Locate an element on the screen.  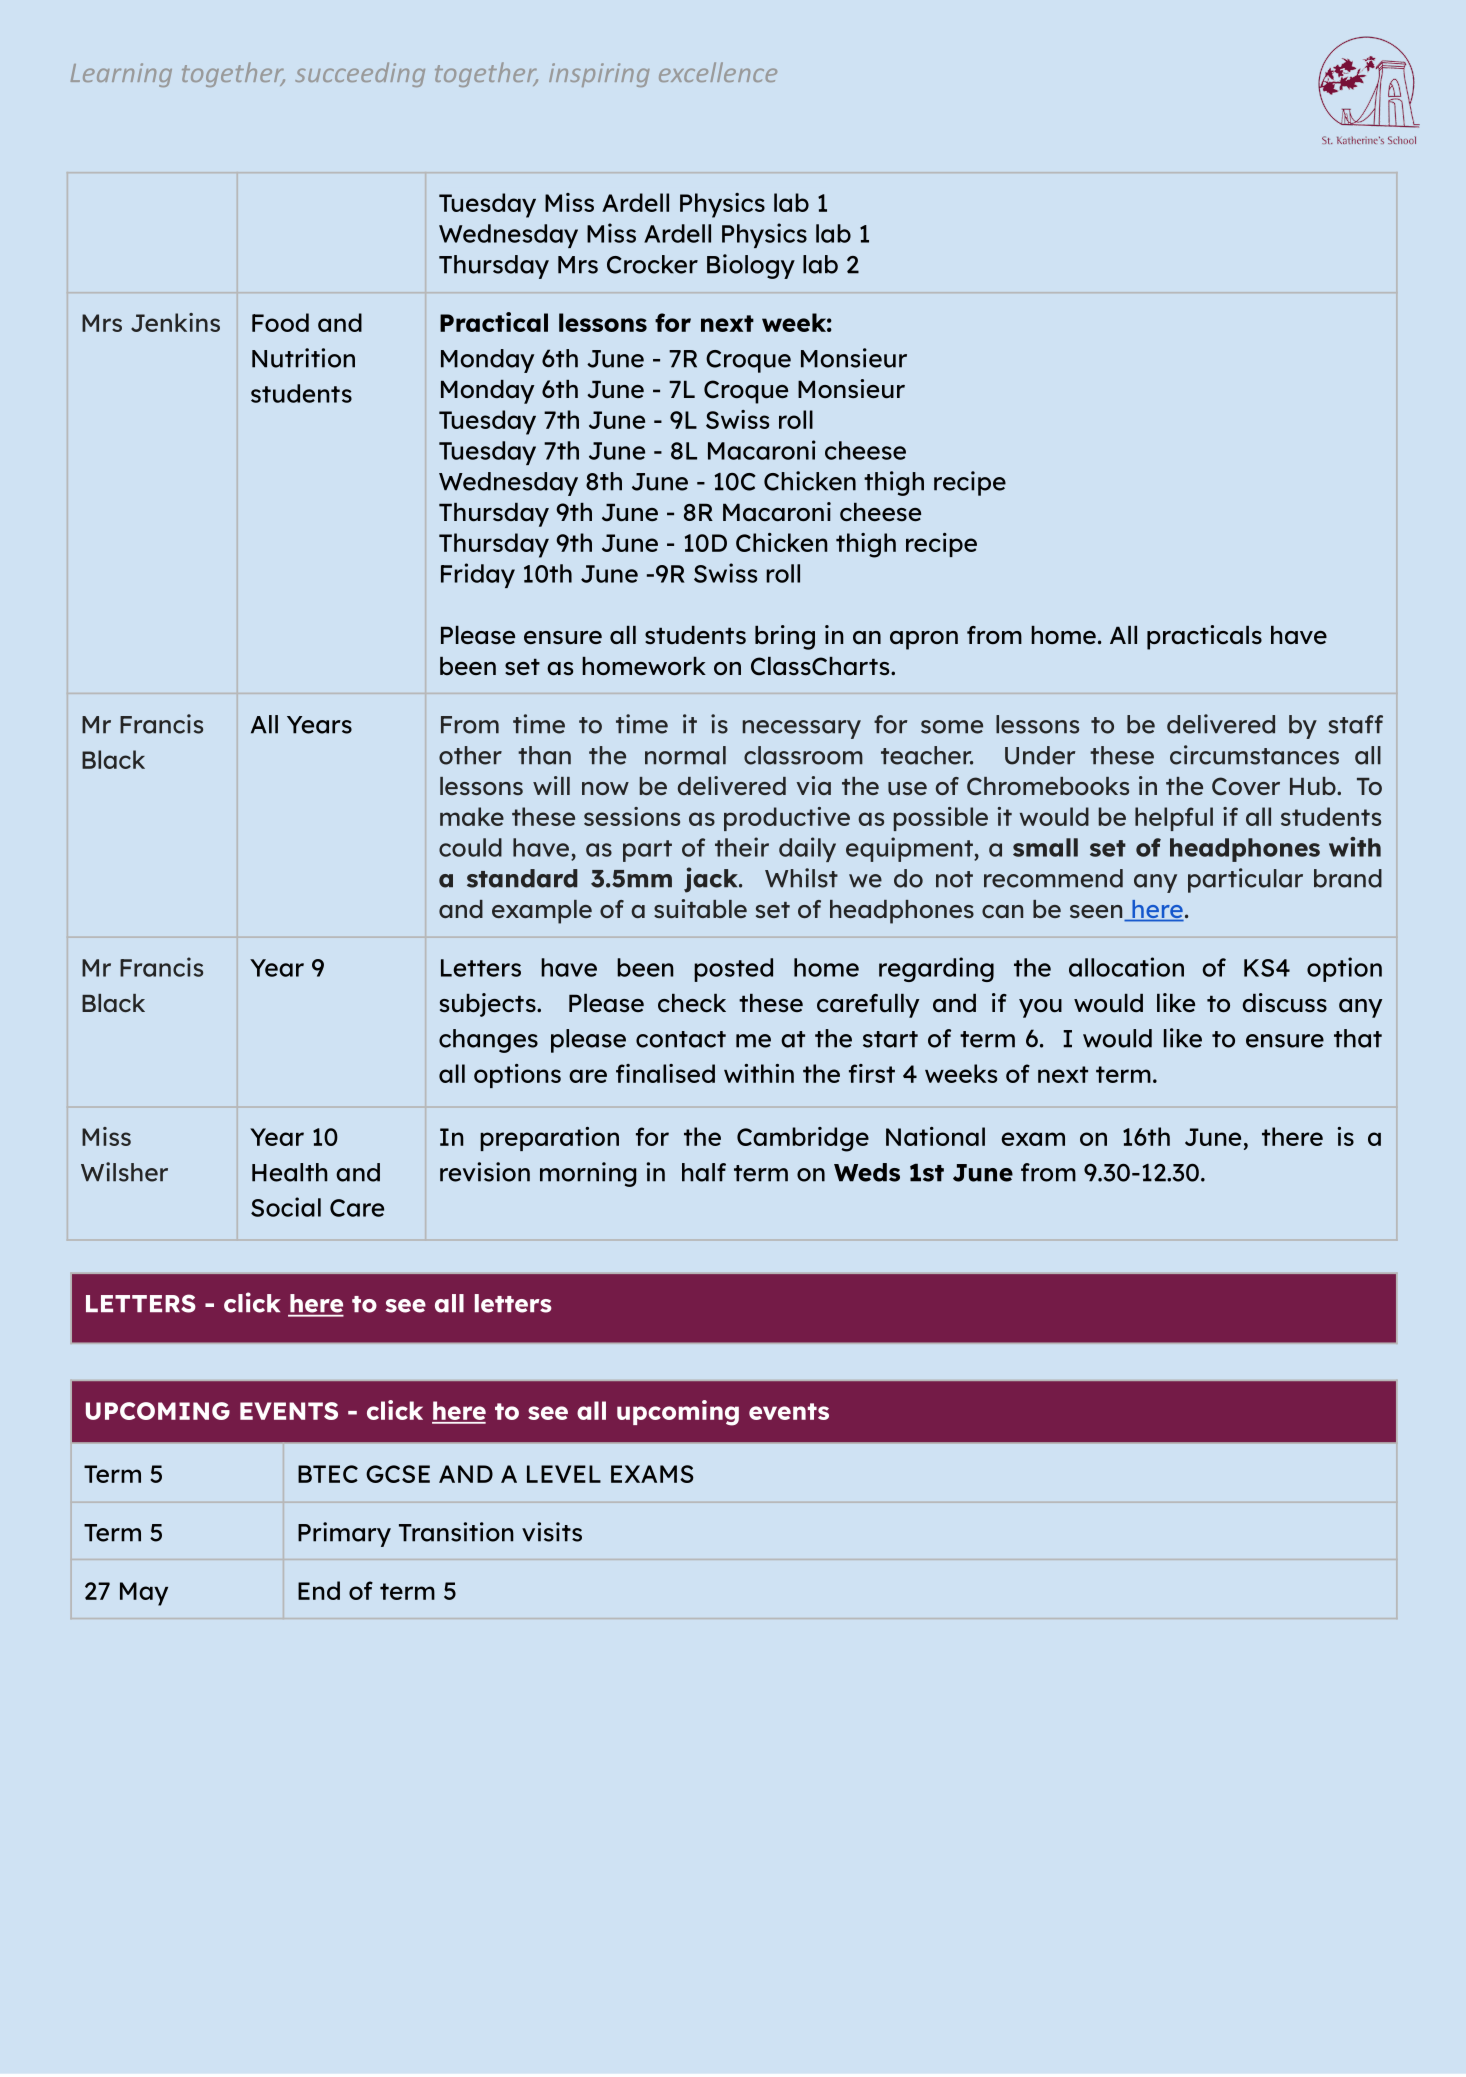
circumstances is located at coordinates (1254, 755).
